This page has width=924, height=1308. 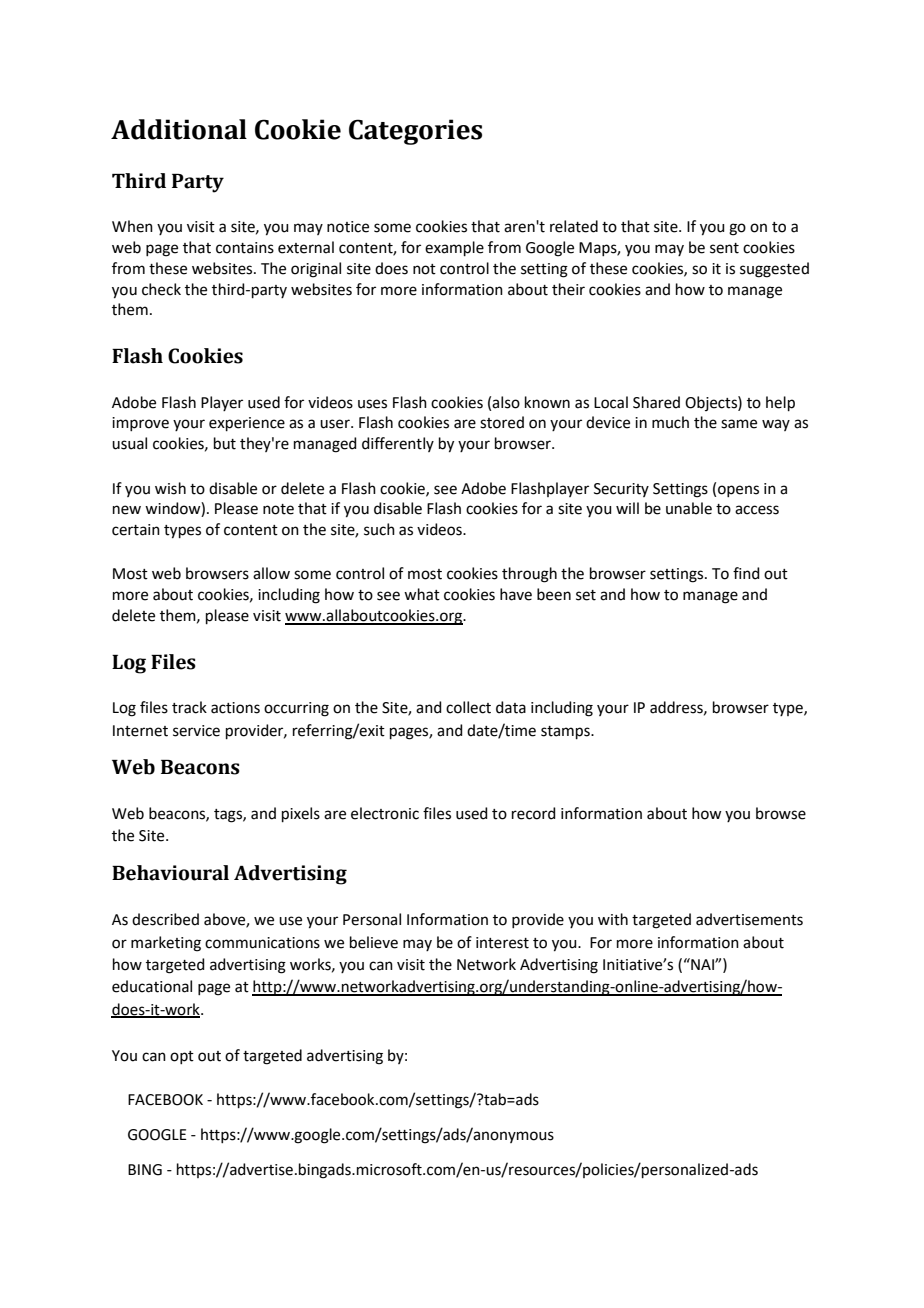 What do you see at coordinates (502, 943) in the page?
I see `interest` at bounding box center [502, 943].
